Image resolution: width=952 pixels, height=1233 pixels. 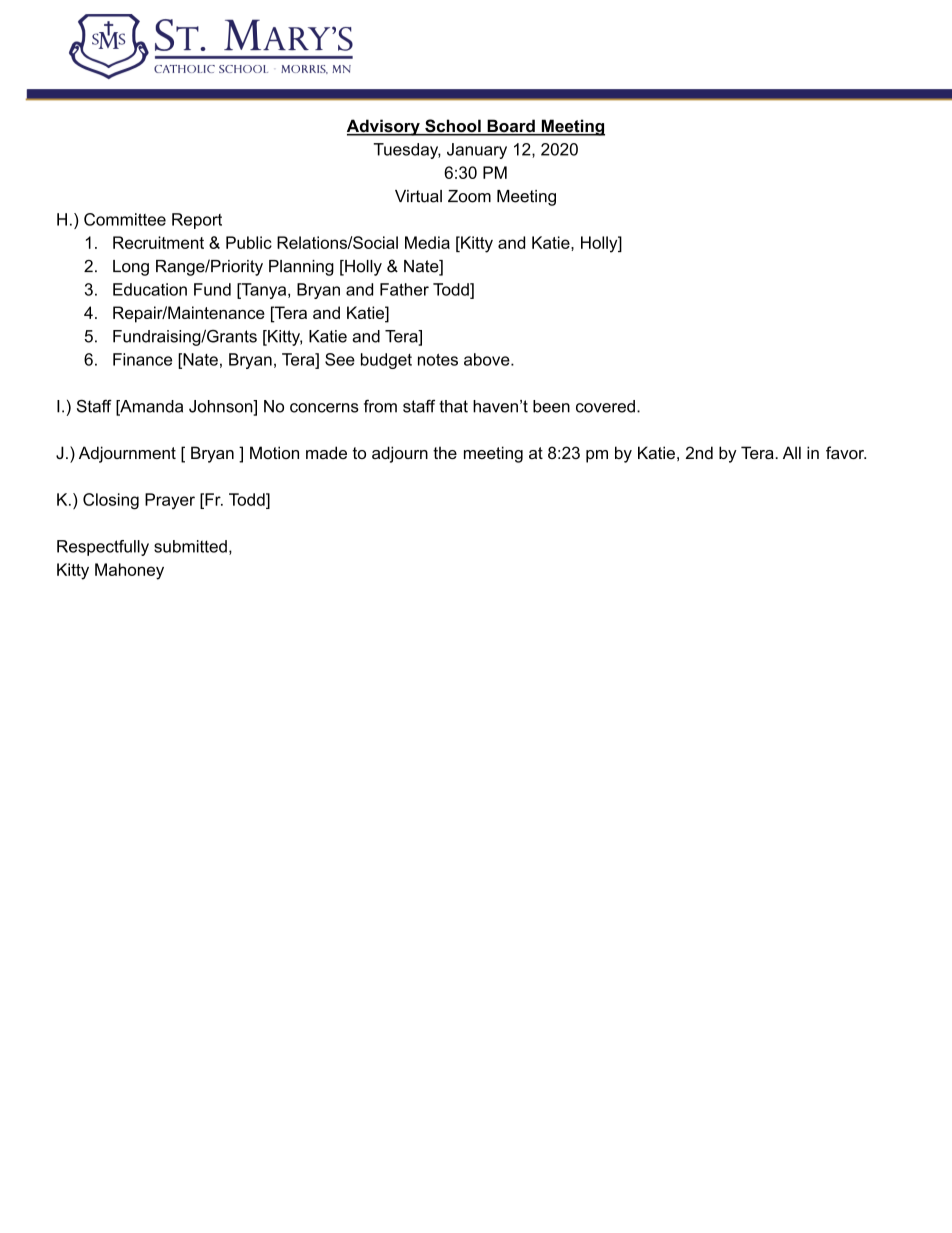 I want to click on Media, so click(x=427, y=242).
